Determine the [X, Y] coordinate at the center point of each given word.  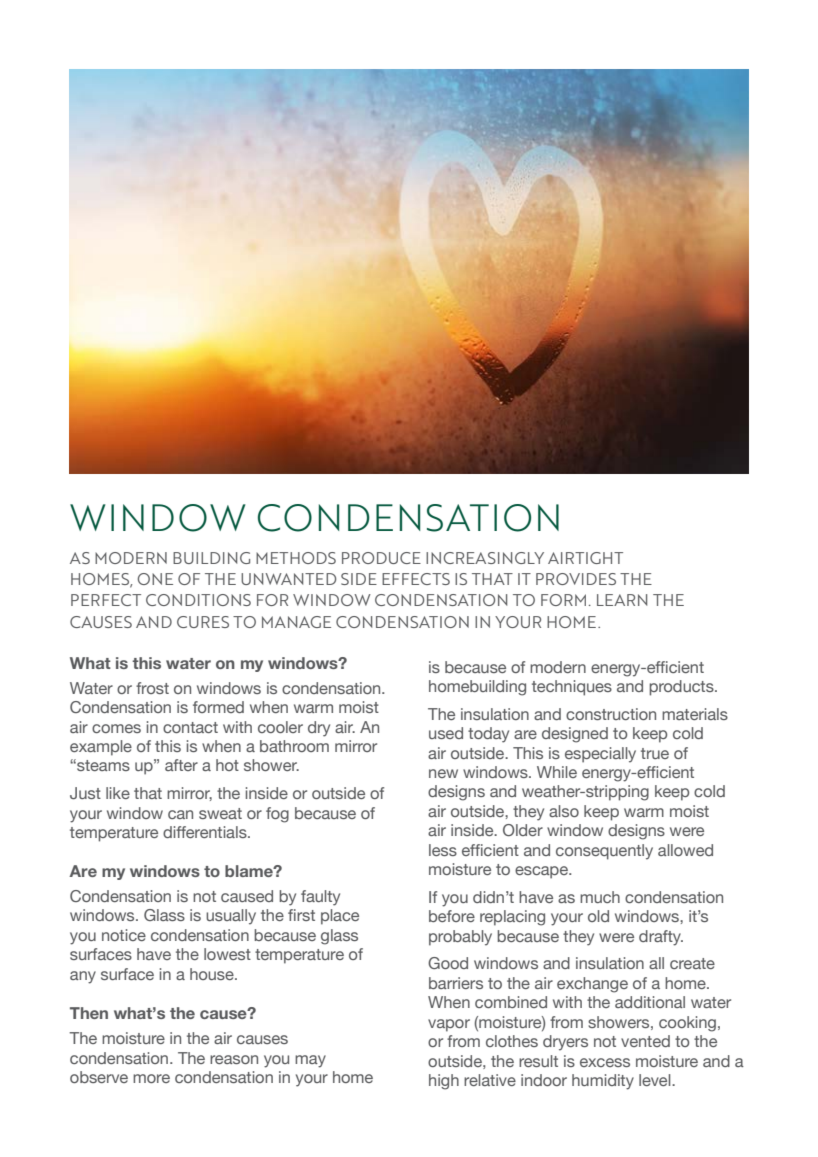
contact [190, 727]
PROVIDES [576, 579]
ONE [155, 579]
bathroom [294, 746]
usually [231, 917]
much [600, 897]
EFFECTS [416, 579]
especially [600, 755]
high [444, 1082]
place [340, 917]
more [151, 1078]
